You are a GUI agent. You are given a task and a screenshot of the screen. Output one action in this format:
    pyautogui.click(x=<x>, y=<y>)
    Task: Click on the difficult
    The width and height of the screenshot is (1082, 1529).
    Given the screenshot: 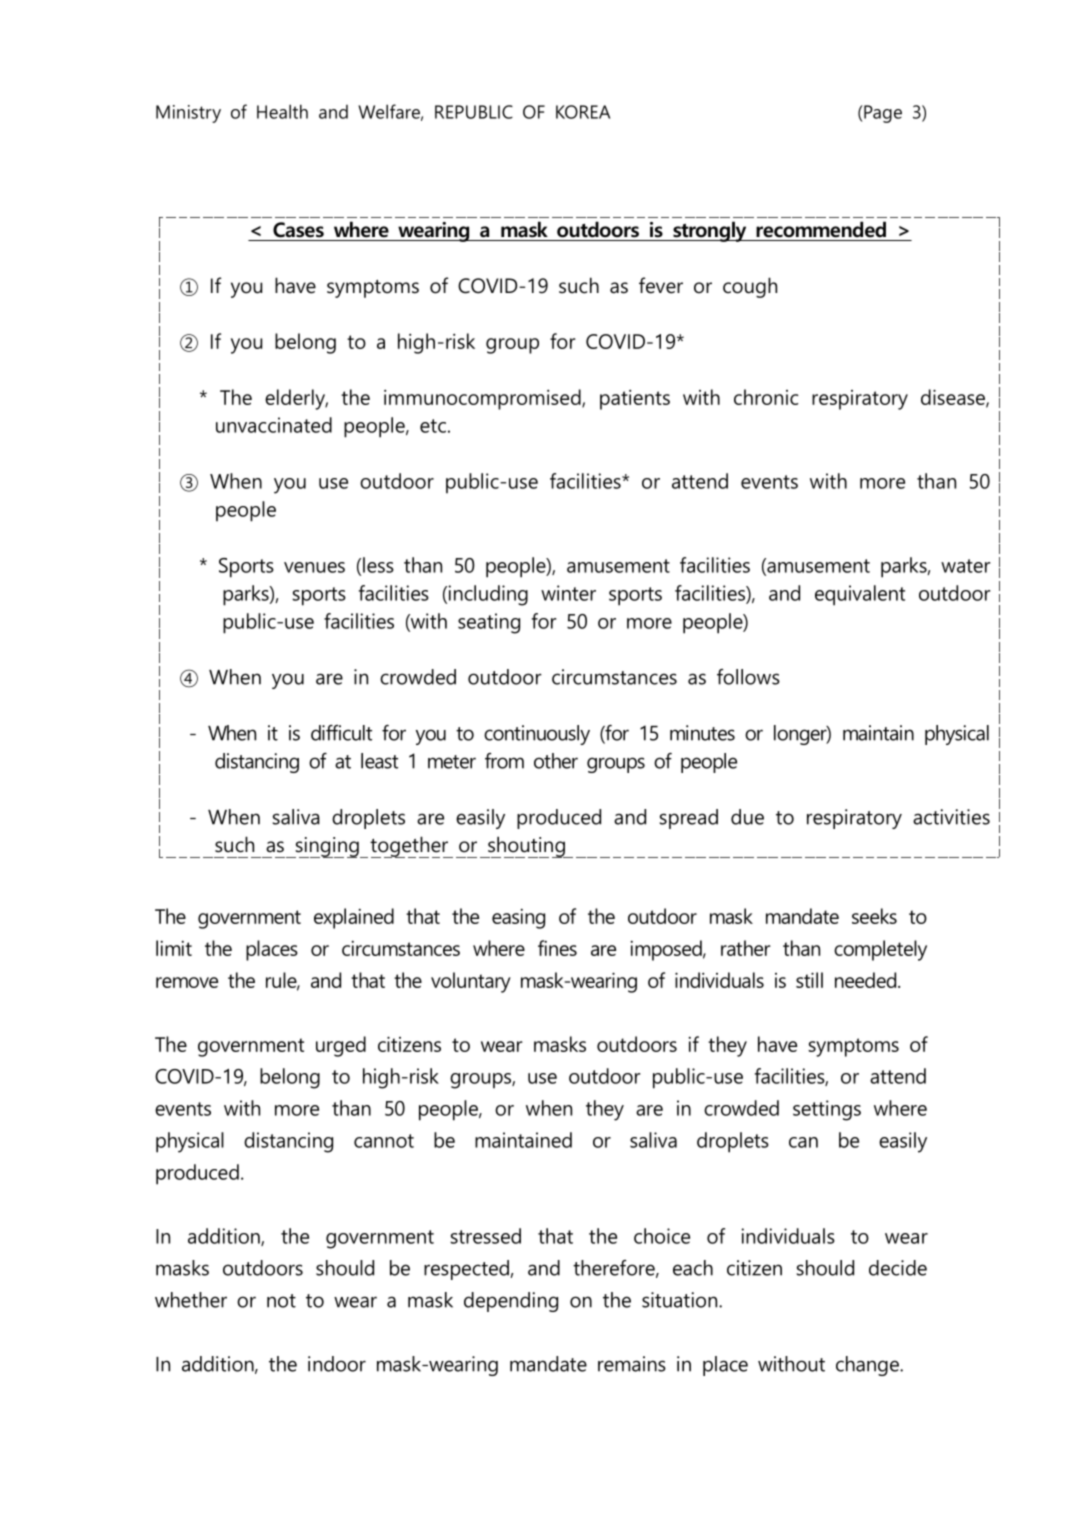 What is the action you would take?
    pyautogui.click(x=341, y=733)
